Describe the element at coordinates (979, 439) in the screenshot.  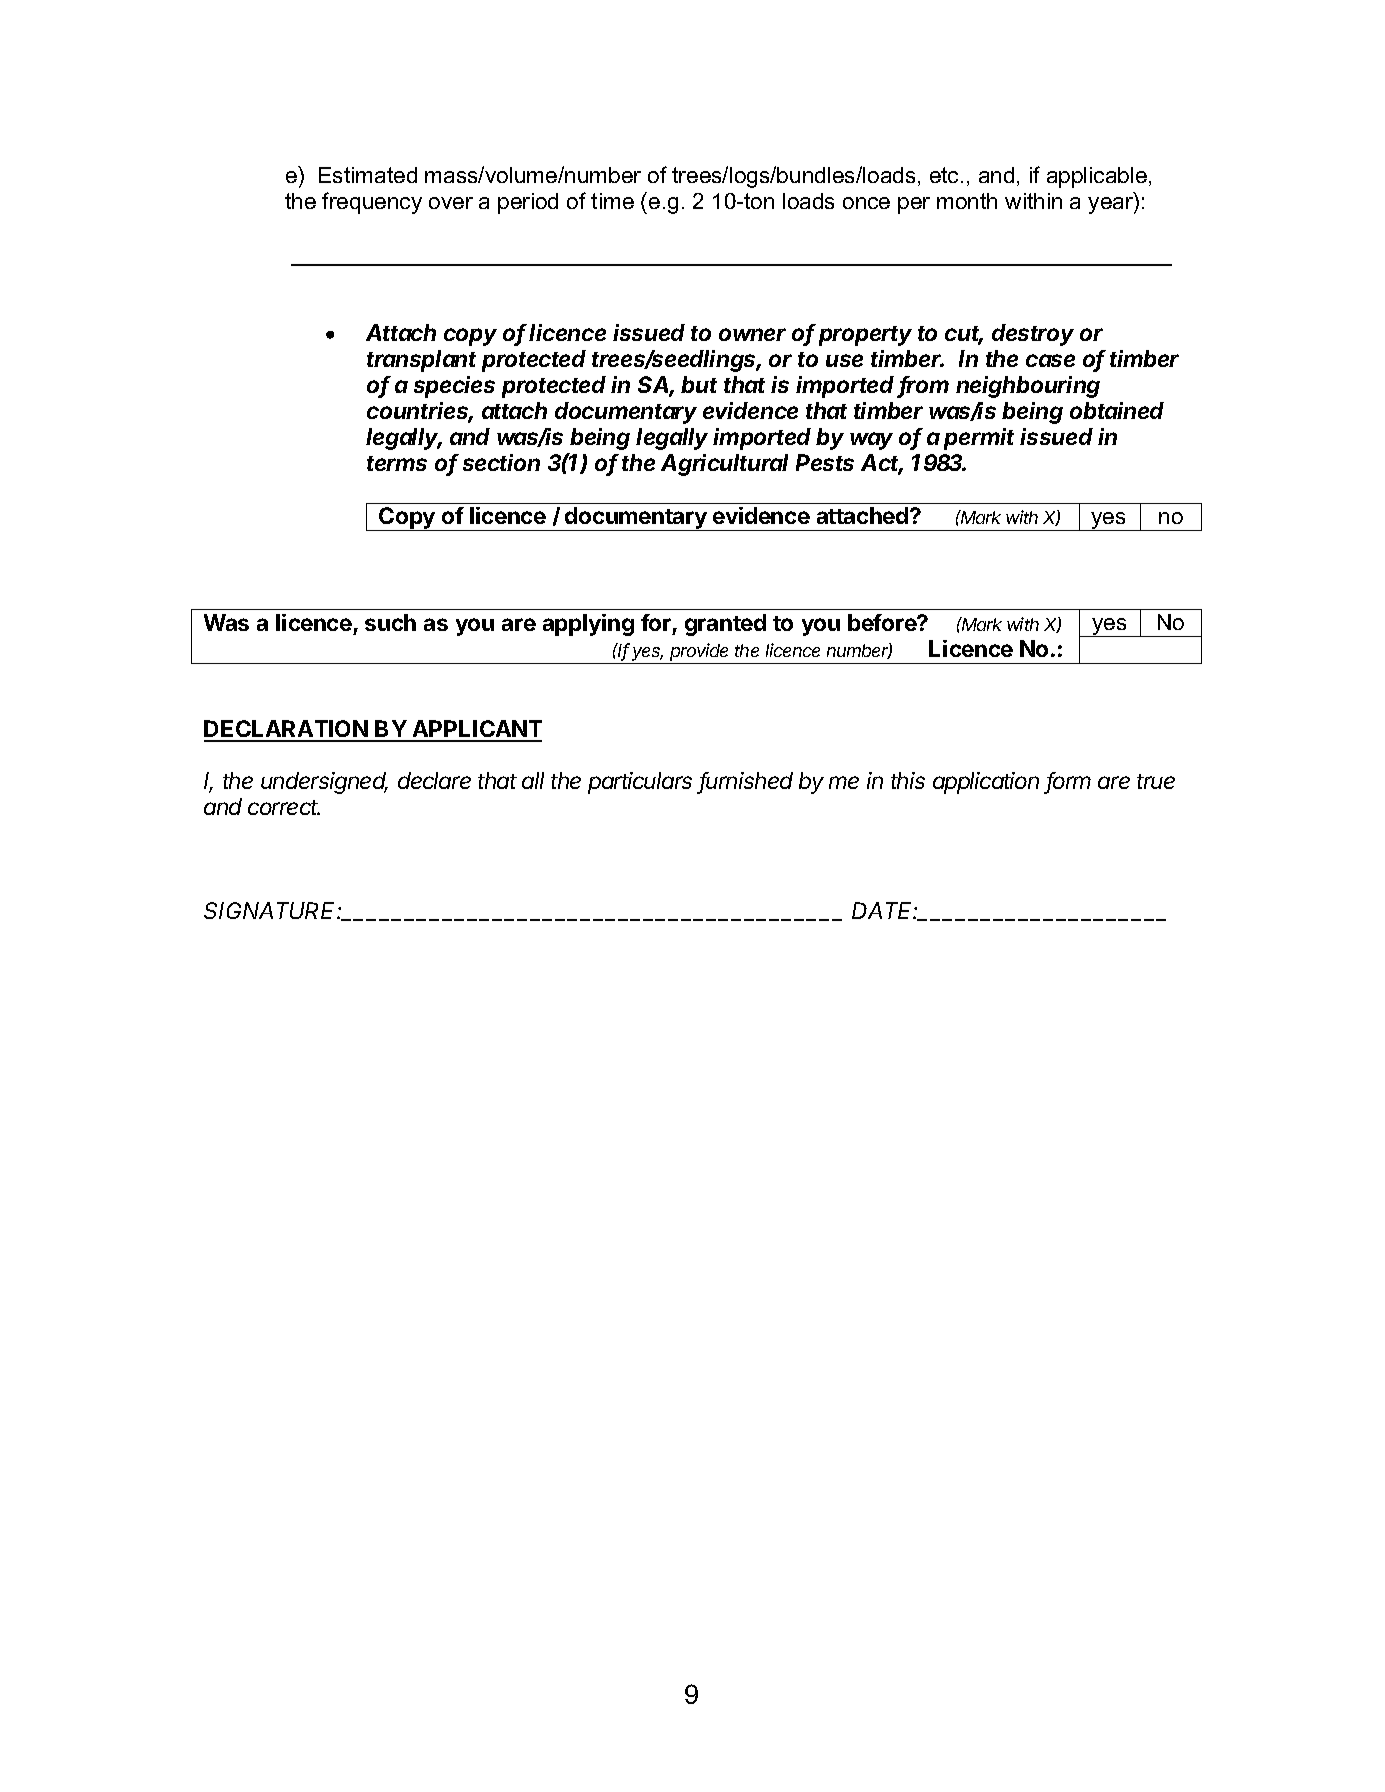
I see `permit` at that location.
